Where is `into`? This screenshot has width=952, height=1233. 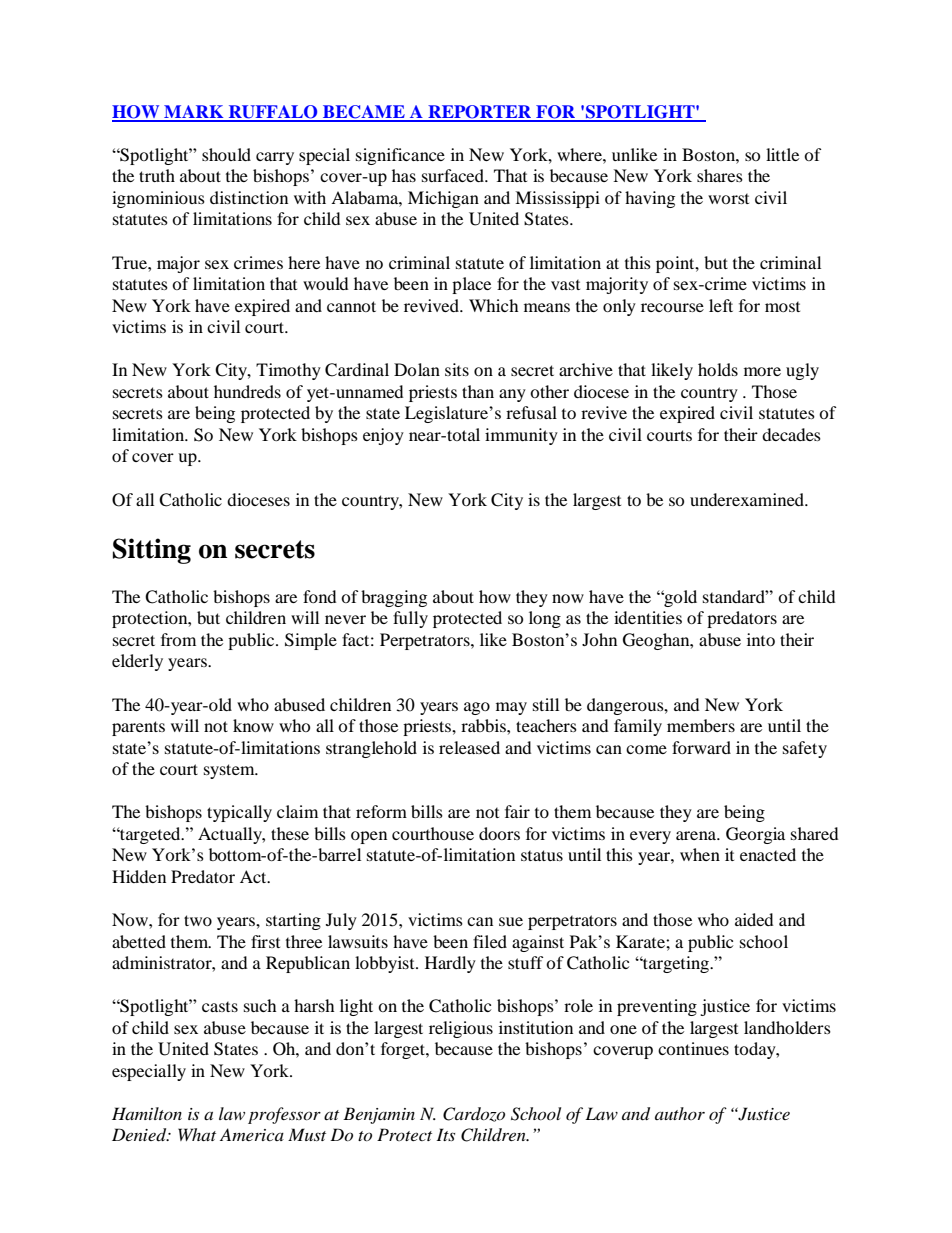
into is located at coordinates (761, 639).
